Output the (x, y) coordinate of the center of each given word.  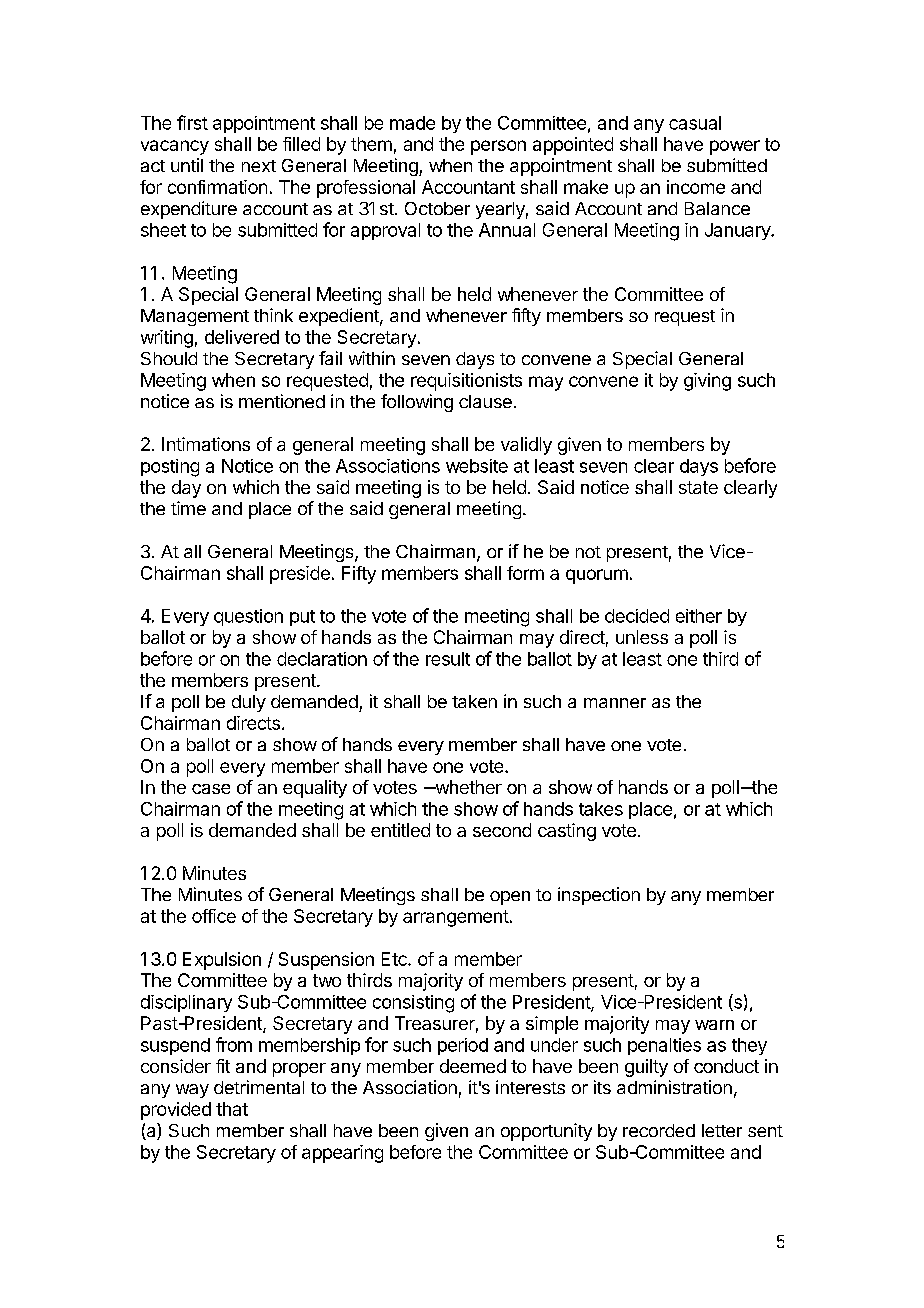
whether (467, 787)
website (477, 466)
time (188, 508)
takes (601, 809)
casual (695, 123)
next (259, 166)
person (498, 147)
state (698, 487)
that (232, 1109)
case (211, 789)
